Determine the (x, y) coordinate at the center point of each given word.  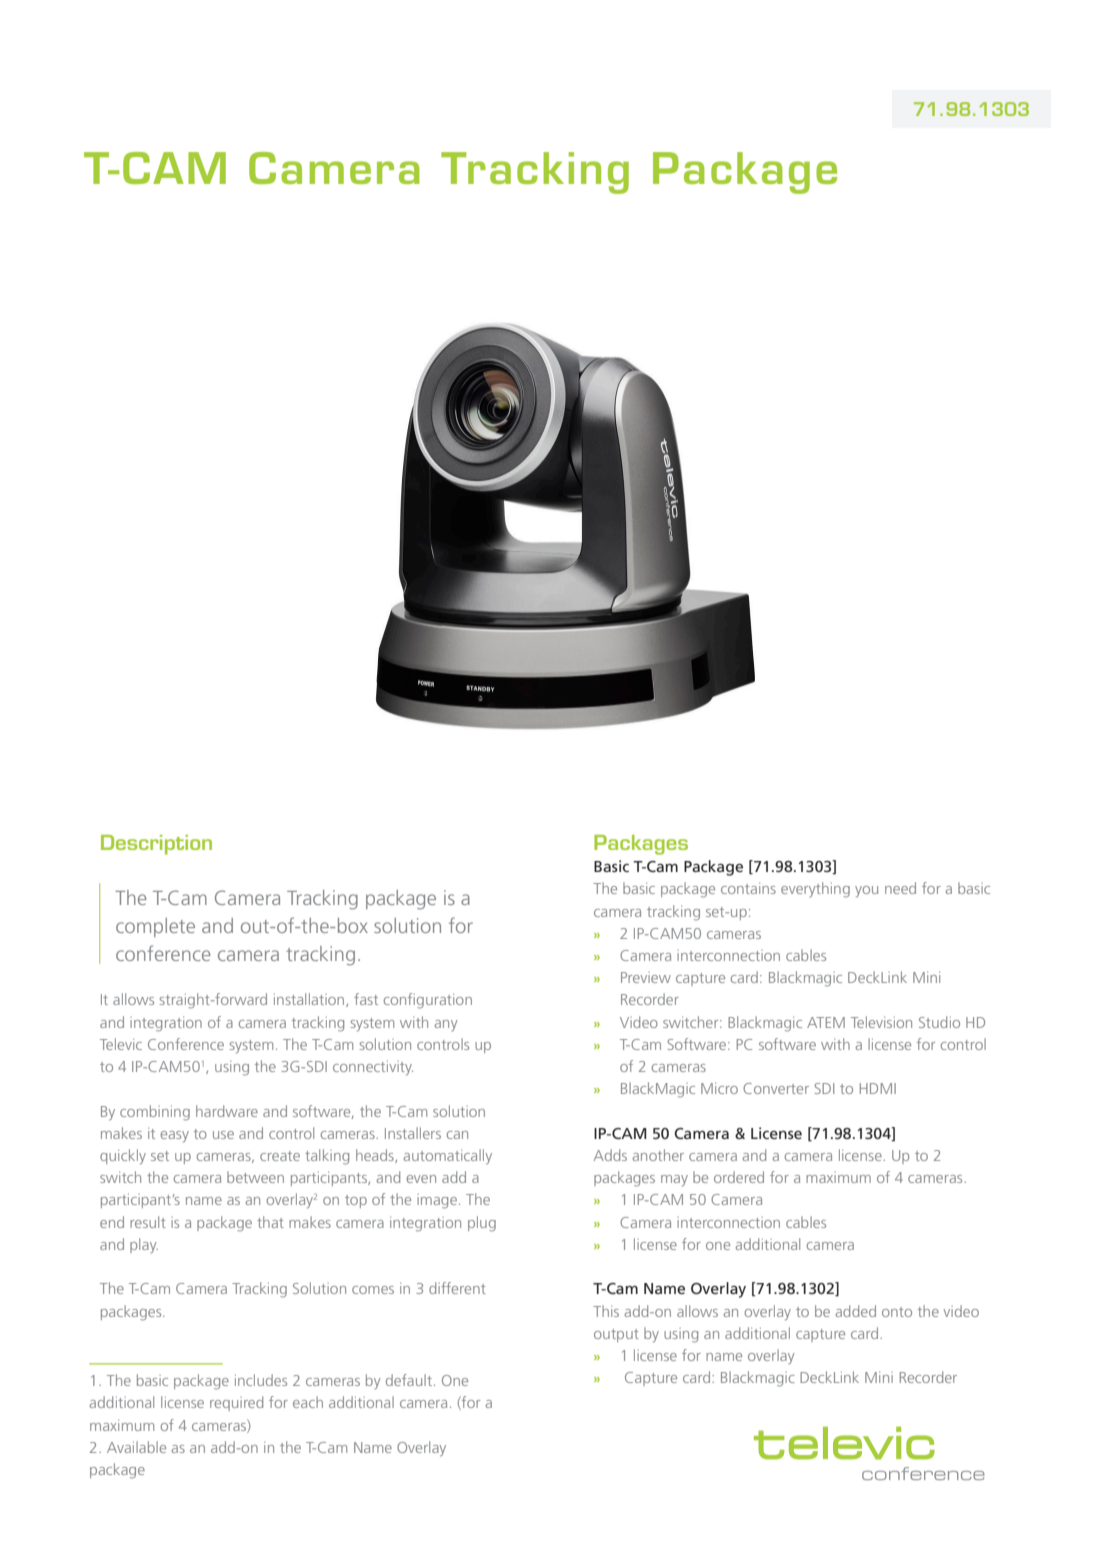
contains (748, 888)
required (236, 1403)
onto (897, 1312)
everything (815, 890)
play (144, 1245)
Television (881, 1022)
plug (482, 1224)
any (446, 1025)
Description (156, 845)
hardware (227, 1111)
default (409, 1380)
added (856, 1311)
